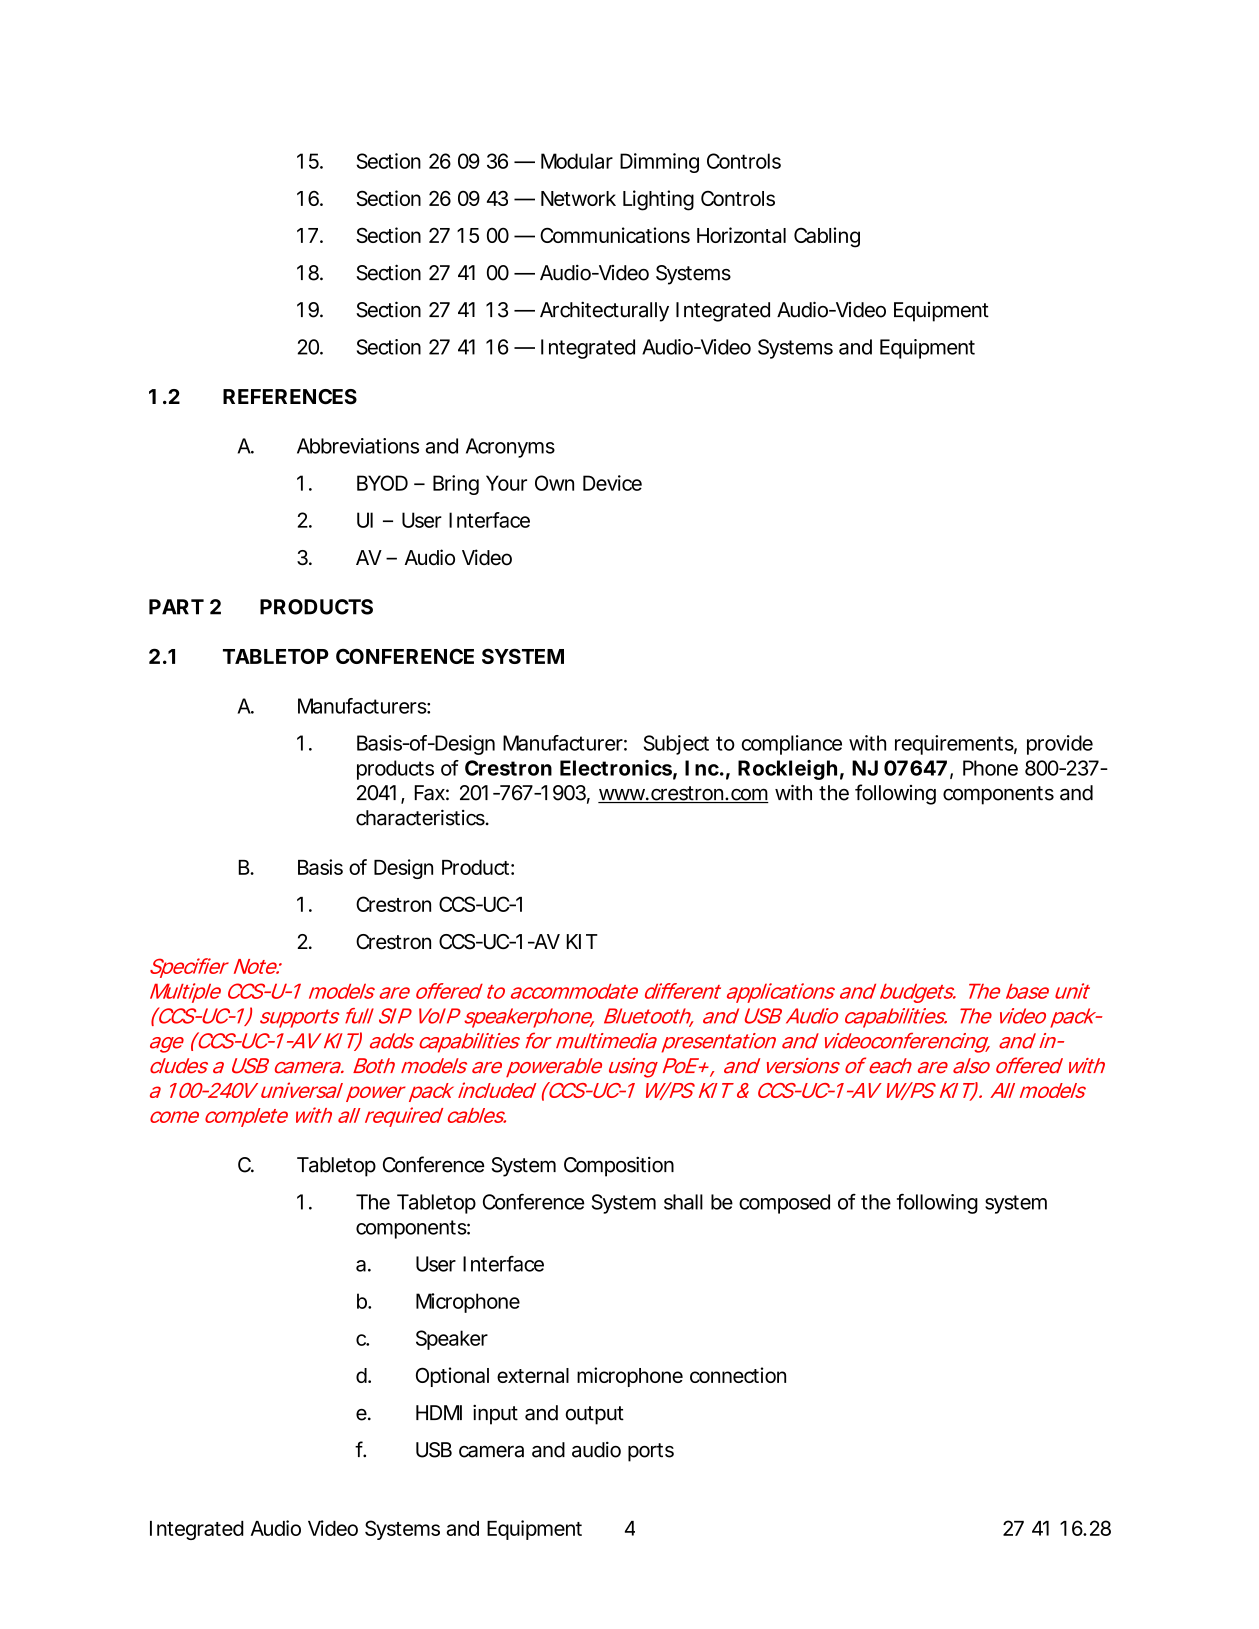 The height and width of the screenshot is (1629, 1259). What do you see at coordinates (1060, 745) in the screenshot?
I see `provide` at bounding box center [1060, 745].
